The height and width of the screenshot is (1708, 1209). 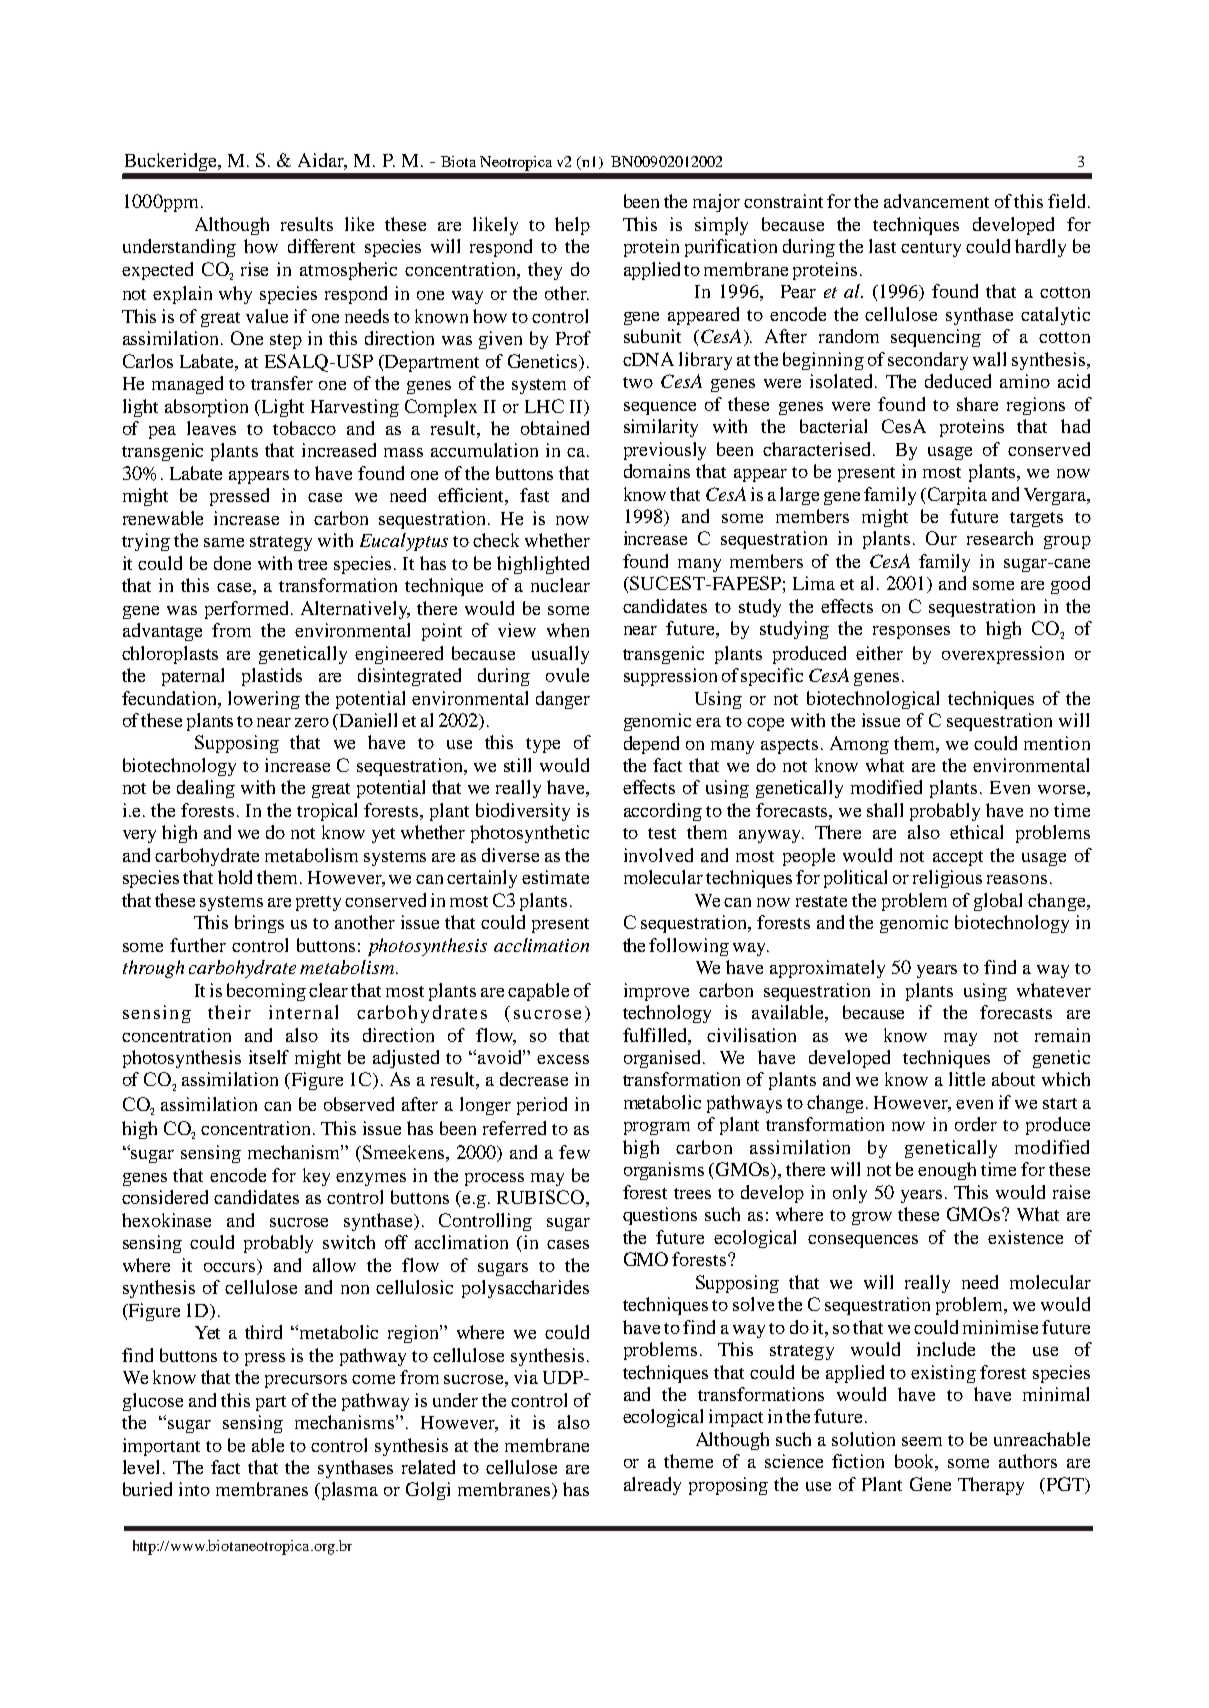 I want to click on different, so click(x=321, y=246).
